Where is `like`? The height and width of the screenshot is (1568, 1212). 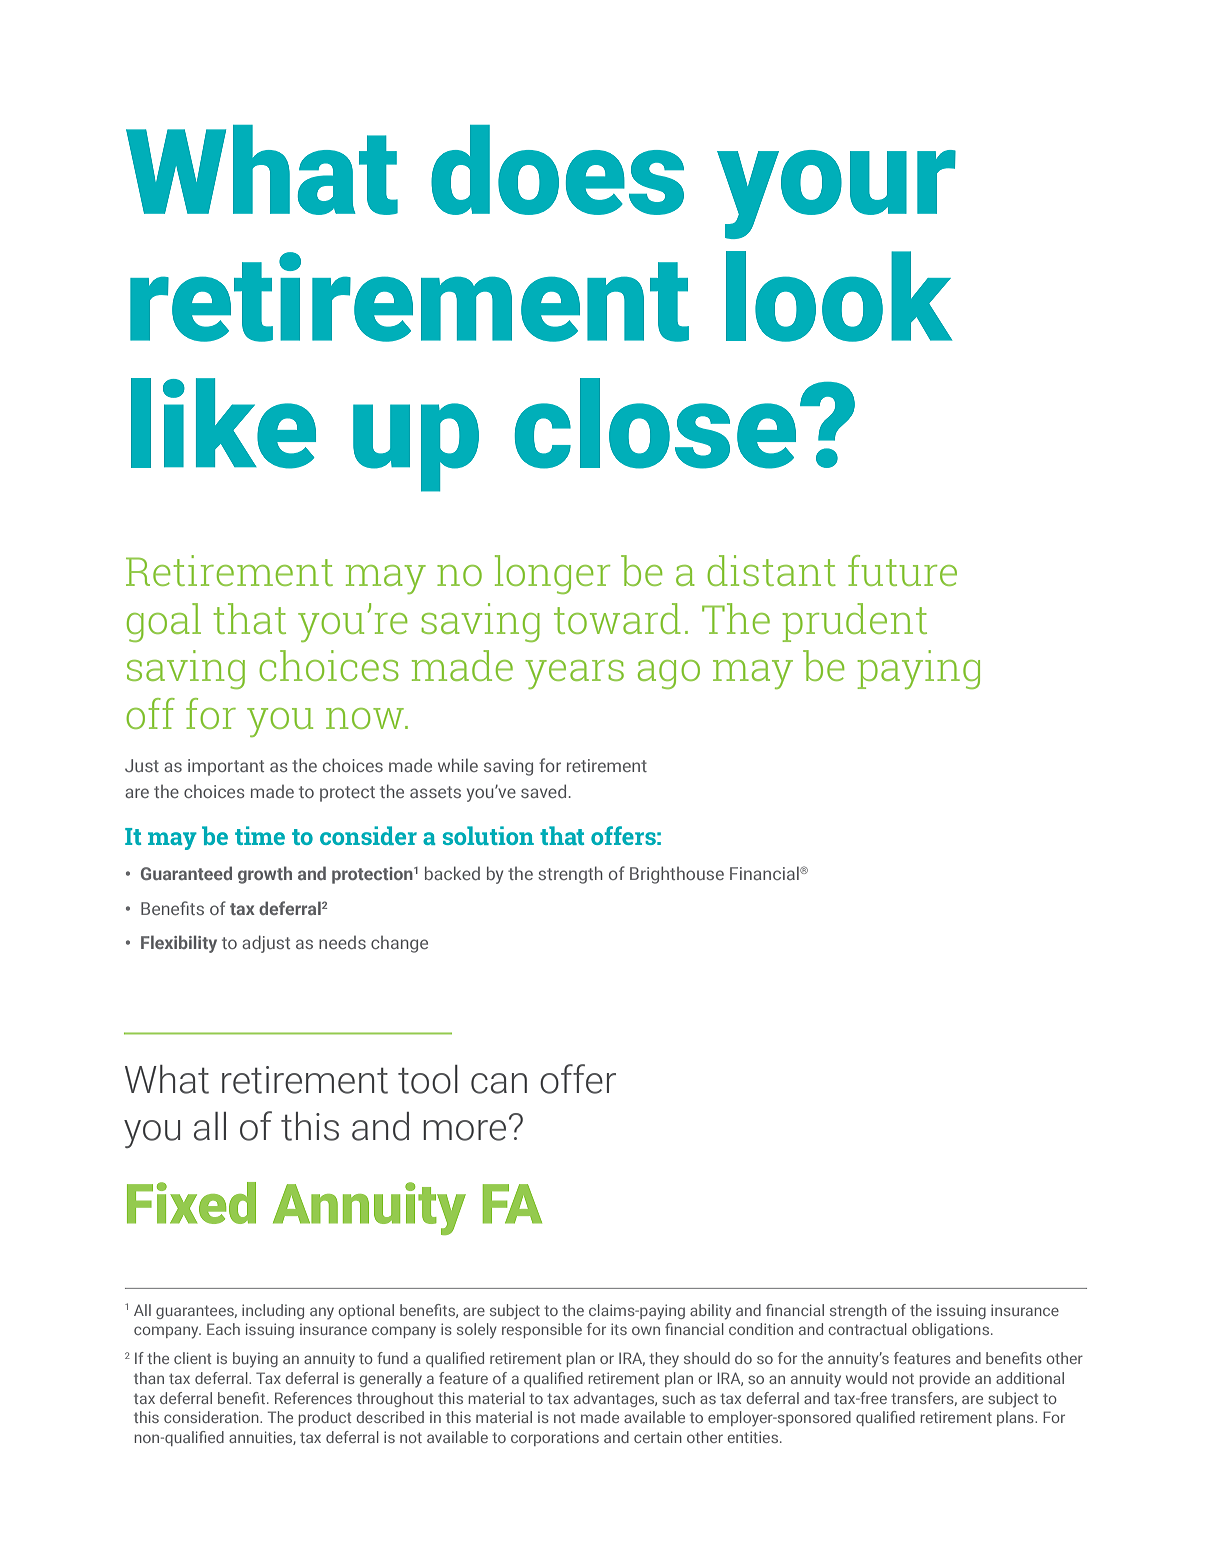
like is located at coordinates (223, 423).
